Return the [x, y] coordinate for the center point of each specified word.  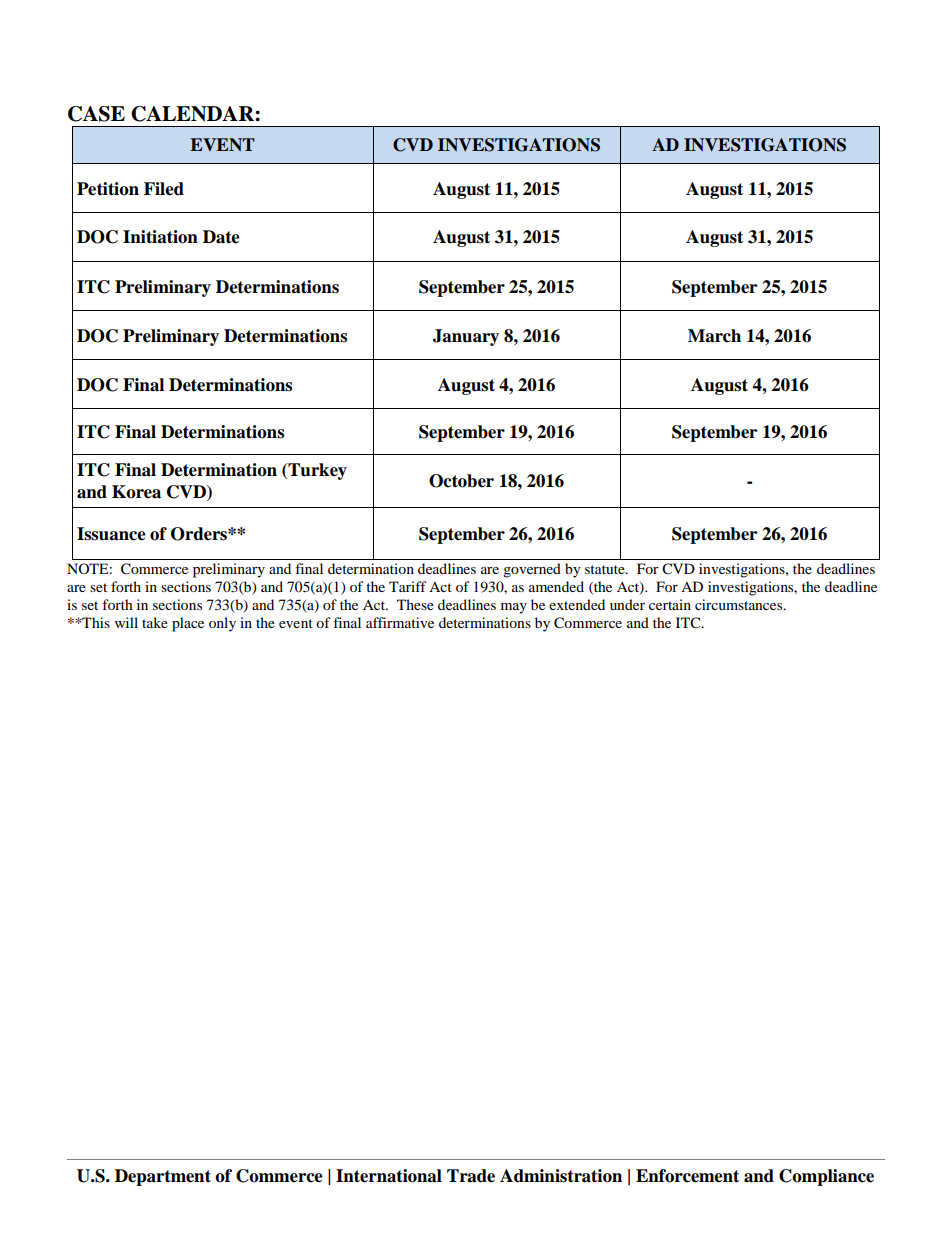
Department [163, 1177]
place [188, 624]
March [714, 336]
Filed [164, 189]
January [466, 337]
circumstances [740, 604]
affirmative [400, 622]
